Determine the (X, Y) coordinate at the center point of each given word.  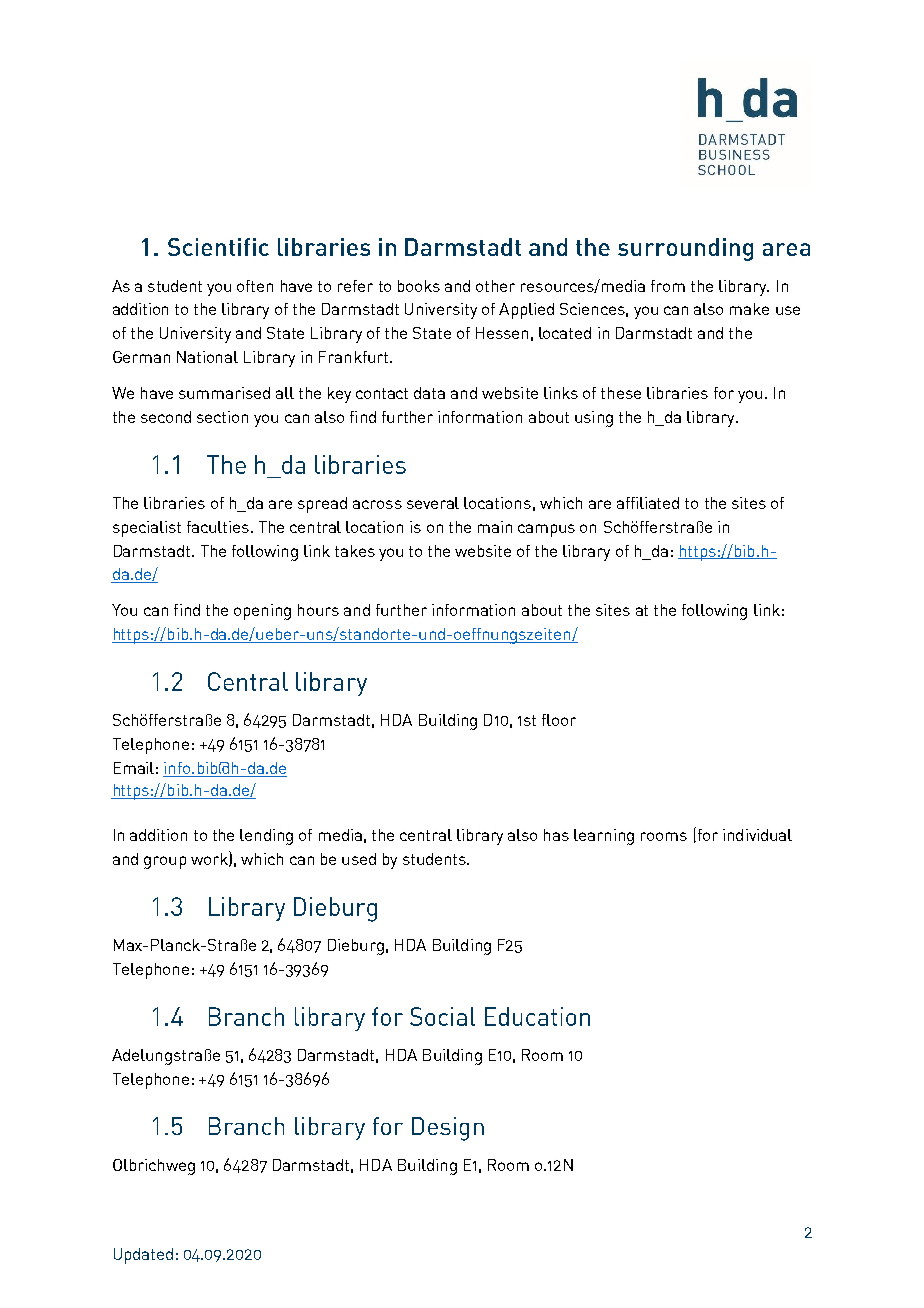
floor (559, 720)
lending (266, 837)
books (419, 286)
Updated (143, 1256)
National (207, 357)
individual (757, 835)
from (668, 286)
